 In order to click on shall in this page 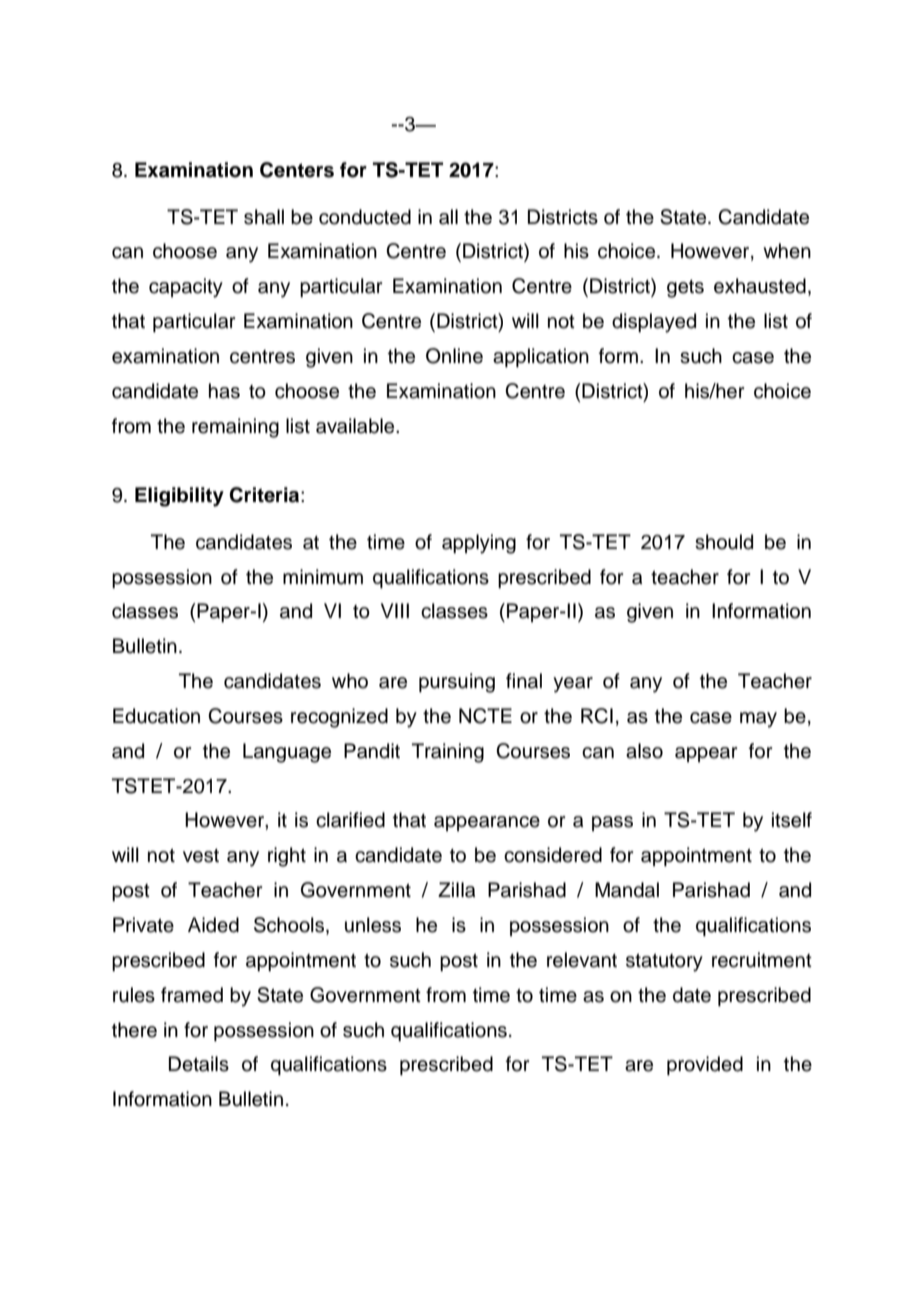, I will do `click(264, 217)`.
